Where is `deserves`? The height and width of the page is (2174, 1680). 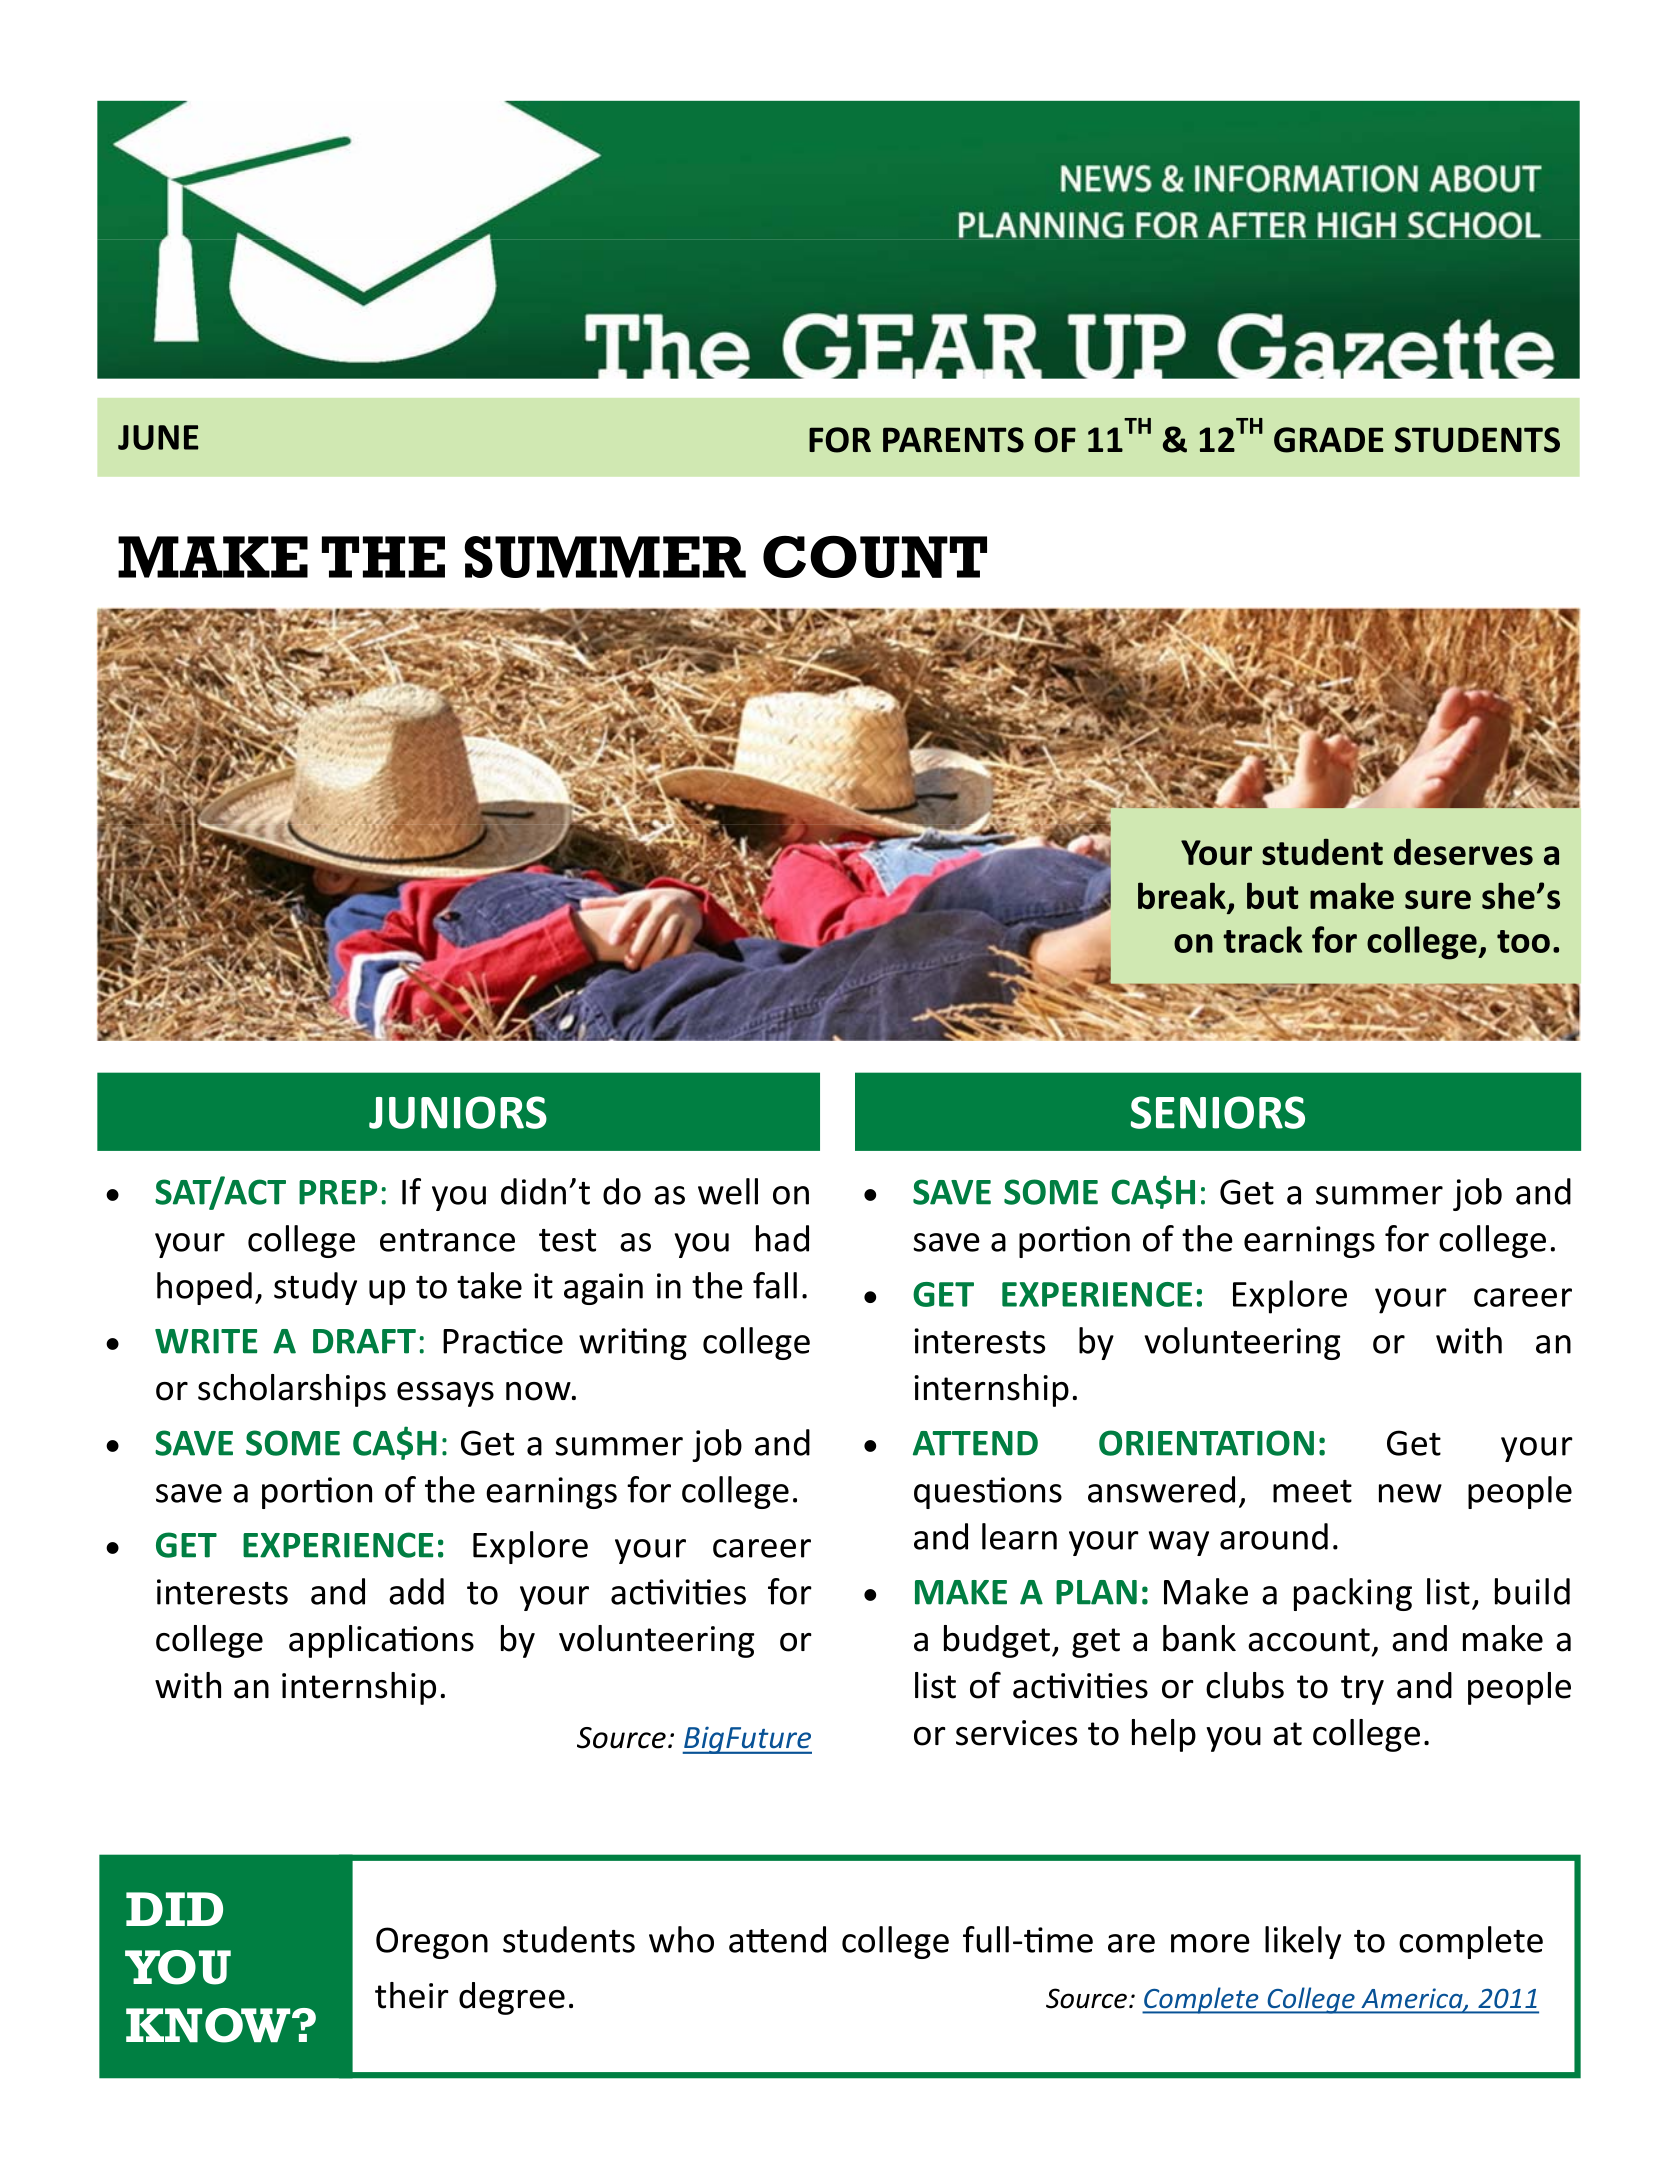 deserves is located at coordinates (1463, 851).
